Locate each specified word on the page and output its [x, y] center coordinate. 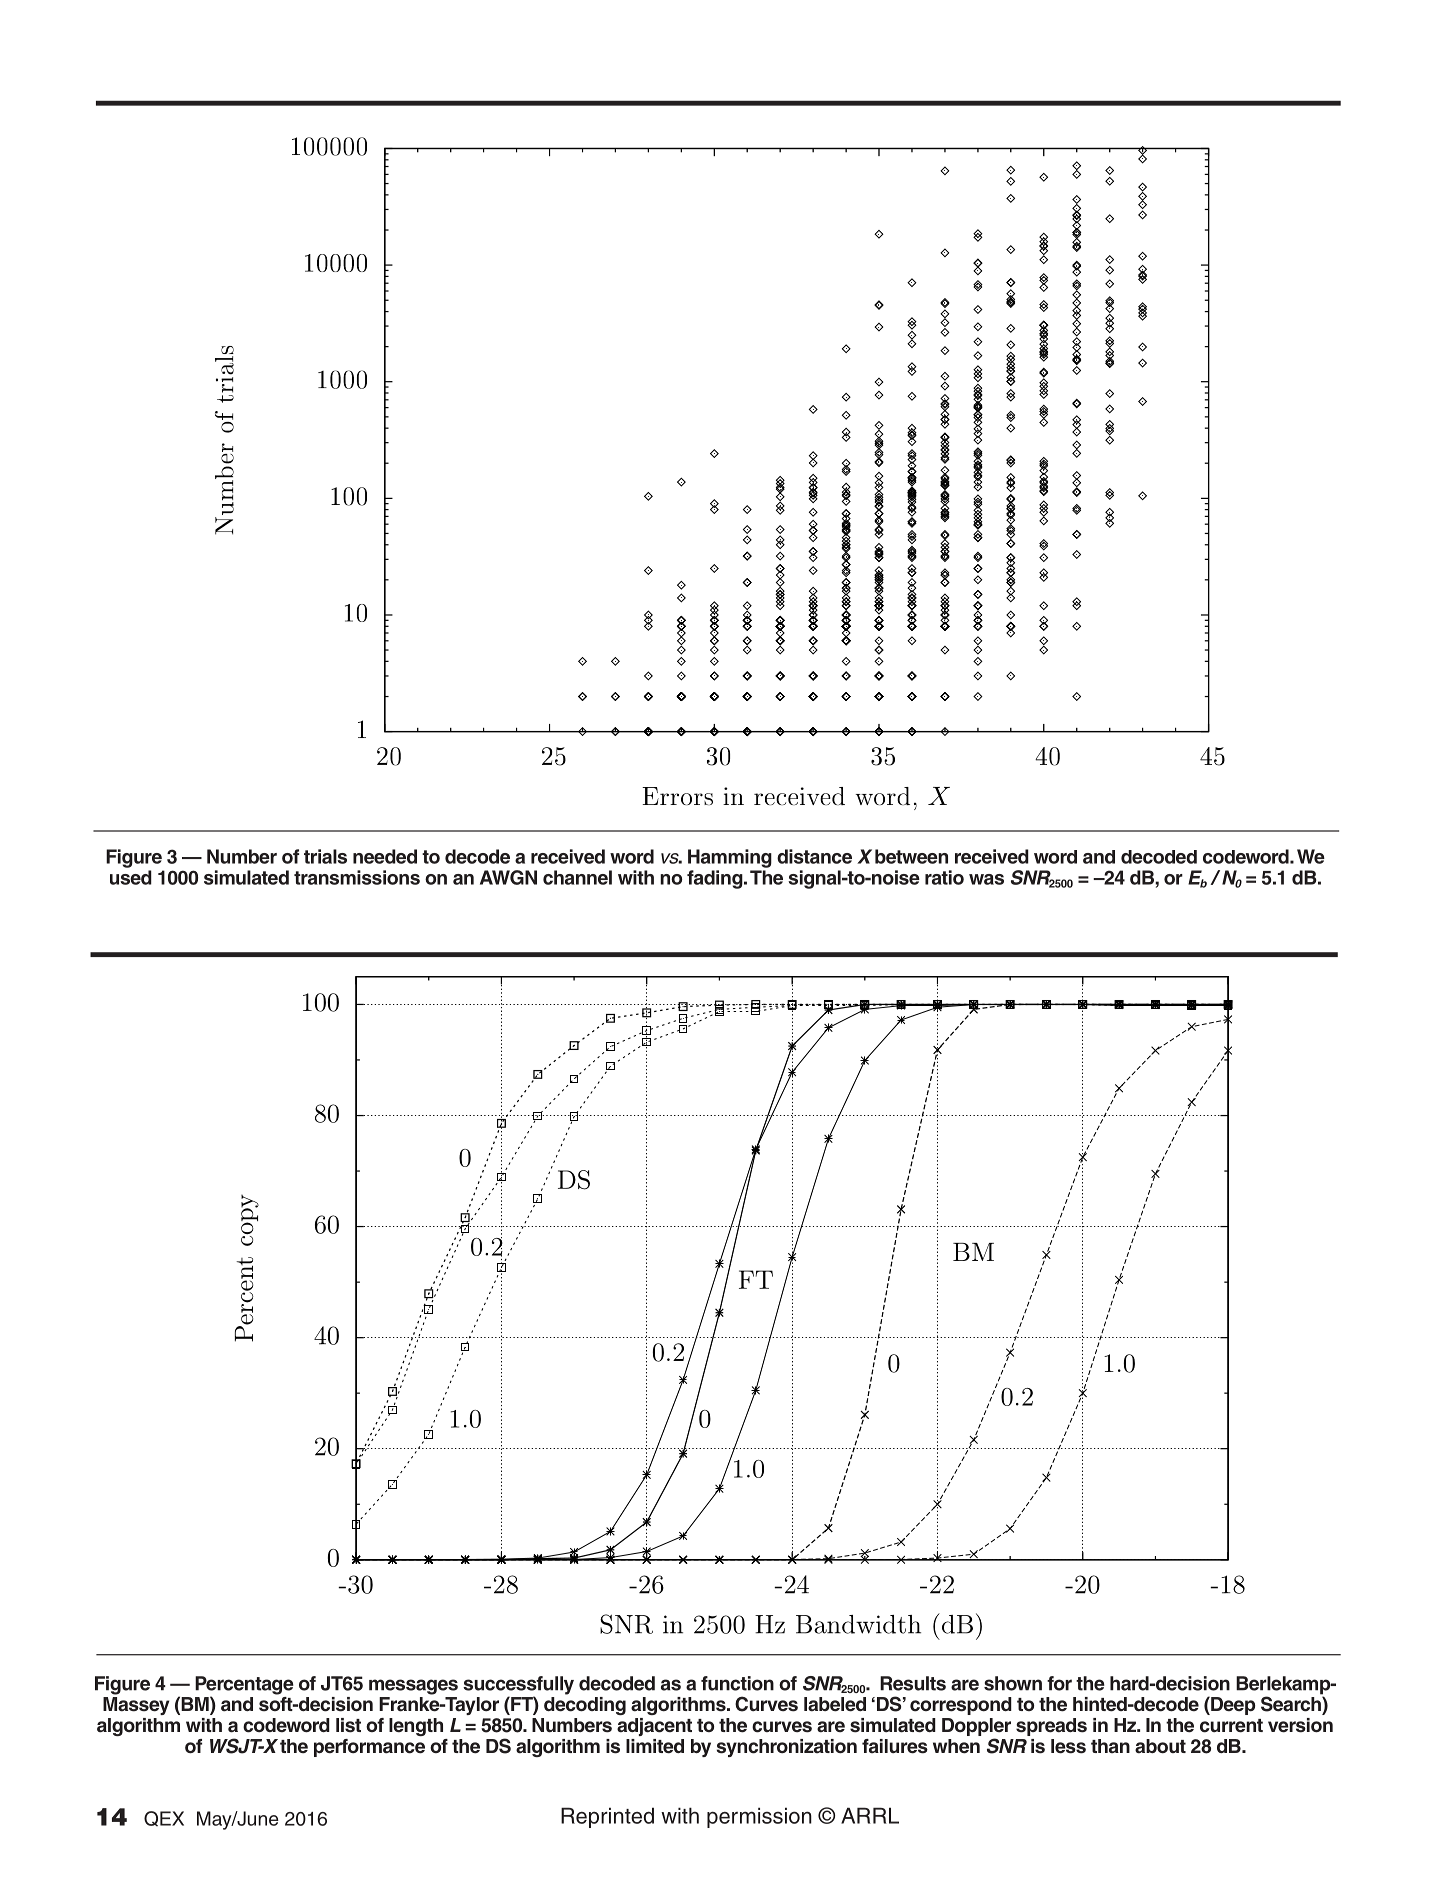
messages [413, 1687]
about [1160, 1746]
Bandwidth [858, 1624]
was [986, 879]
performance [369, 1748]
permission [759, 1817]
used [131, 877]
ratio [944, 877]
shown [1013, 1683]
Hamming [730, 858]
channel [577, 877]
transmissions [357, 877]
